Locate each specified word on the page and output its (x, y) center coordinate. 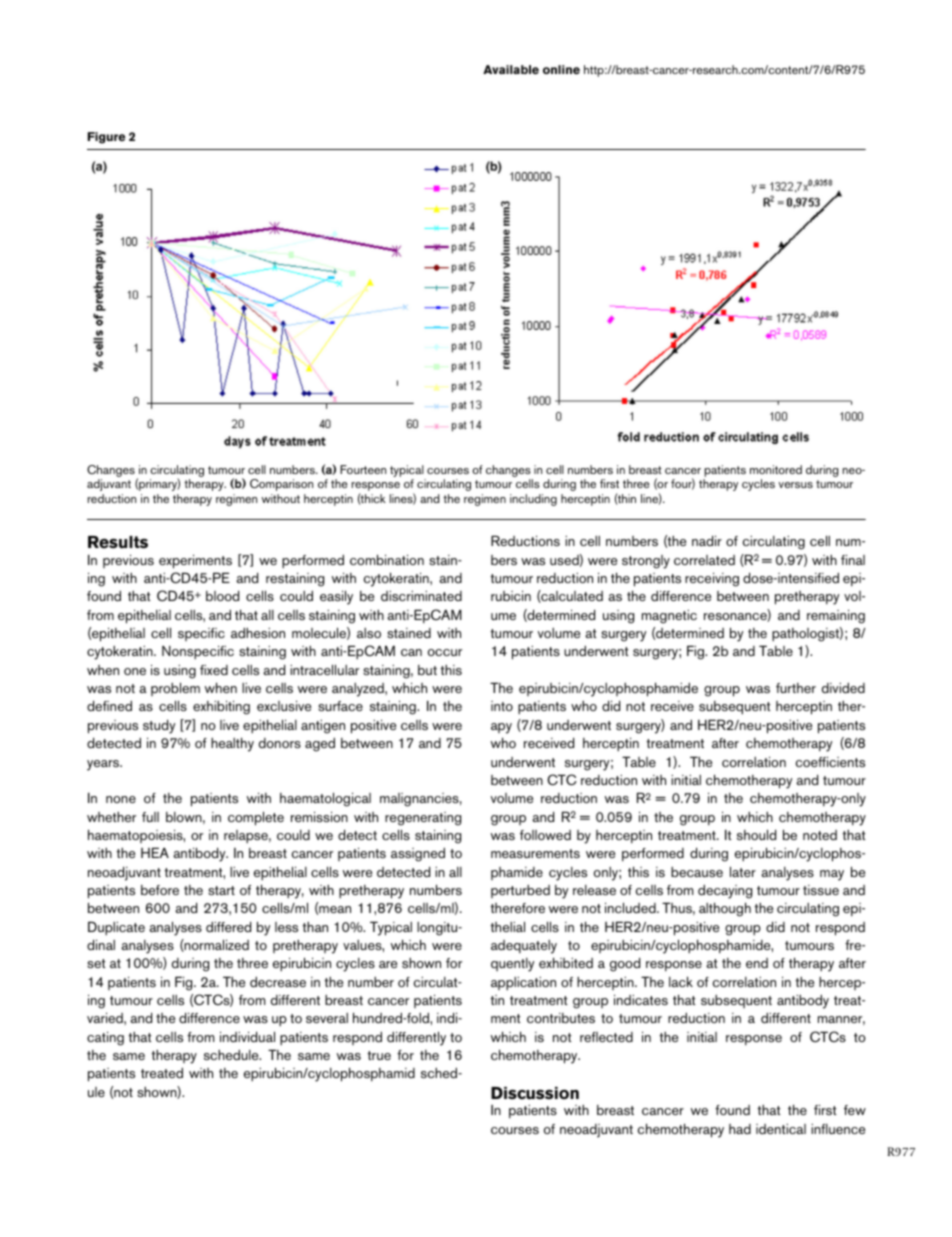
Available (511, 70)
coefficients (830, 761)
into (502, 706)
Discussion (535, 1093)
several (327, 1018)
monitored (776, 469)
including (533, 500)
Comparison (281, 485)
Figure (106, 138)
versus (796, 485)
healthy (232, 744)
